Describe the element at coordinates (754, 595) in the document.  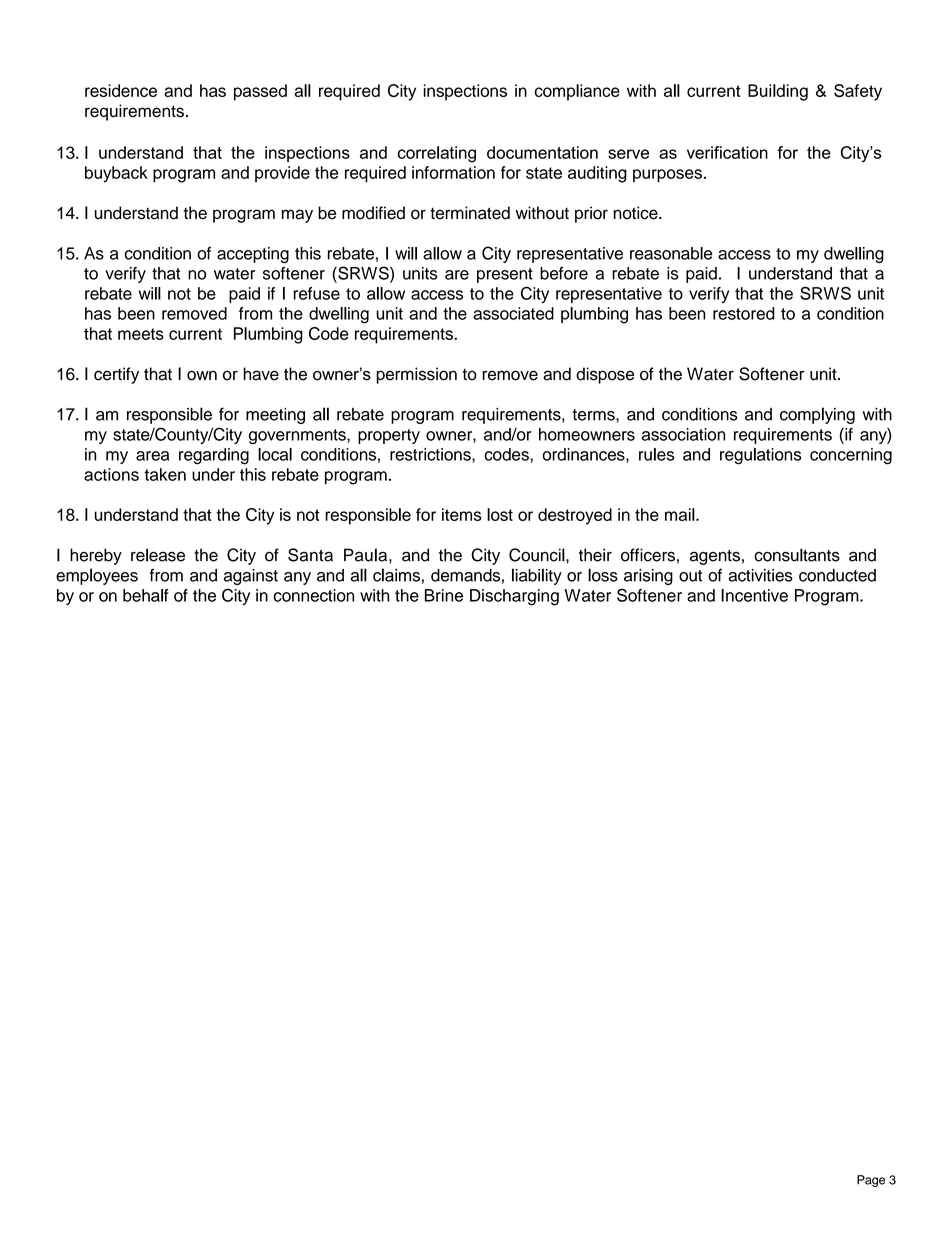
I see `Incentive` at that location.
